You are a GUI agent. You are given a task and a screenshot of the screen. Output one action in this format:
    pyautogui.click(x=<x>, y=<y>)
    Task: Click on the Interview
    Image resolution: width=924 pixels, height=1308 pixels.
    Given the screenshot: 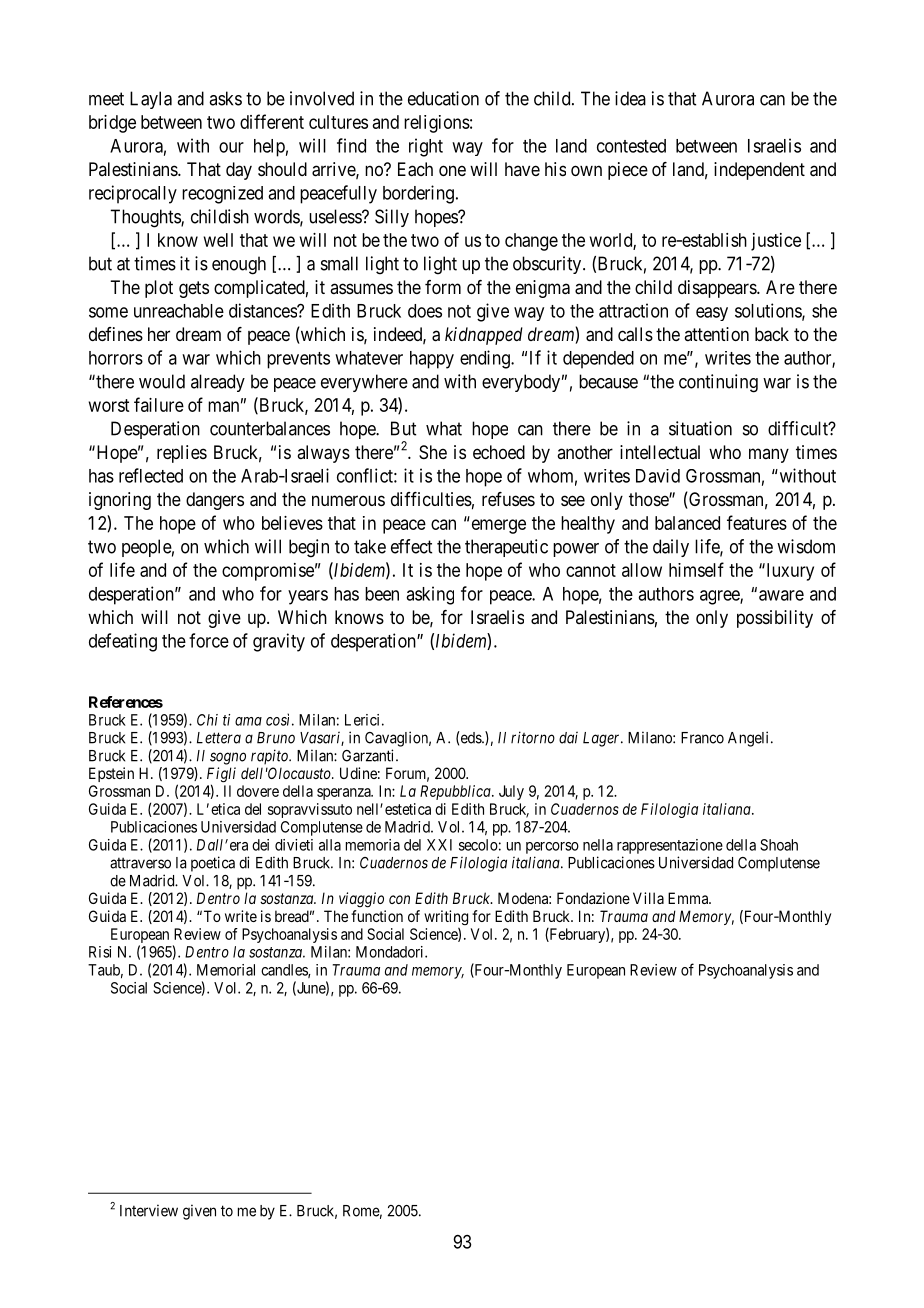 What is the action you would take?
    pyautogui.click(x=149, y=1210)
